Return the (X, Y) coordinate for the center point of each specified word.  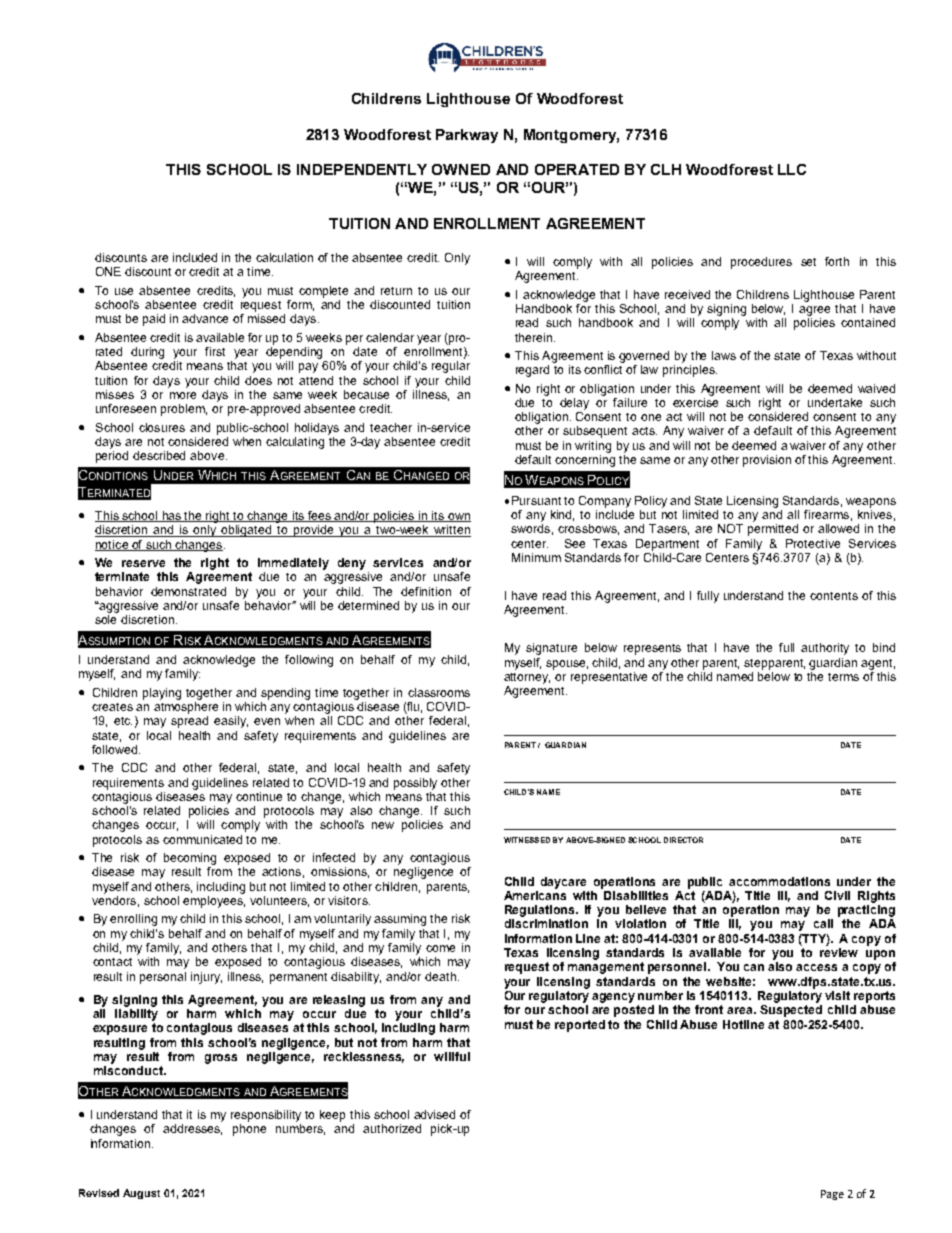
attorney (527, 678)
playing (162, 694)
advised (434, 1114)
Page (832, 1195)
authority (825, 649)
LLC (792, 169)
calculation (284, 257)
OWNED (461, 169)
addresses (192, 1129)
